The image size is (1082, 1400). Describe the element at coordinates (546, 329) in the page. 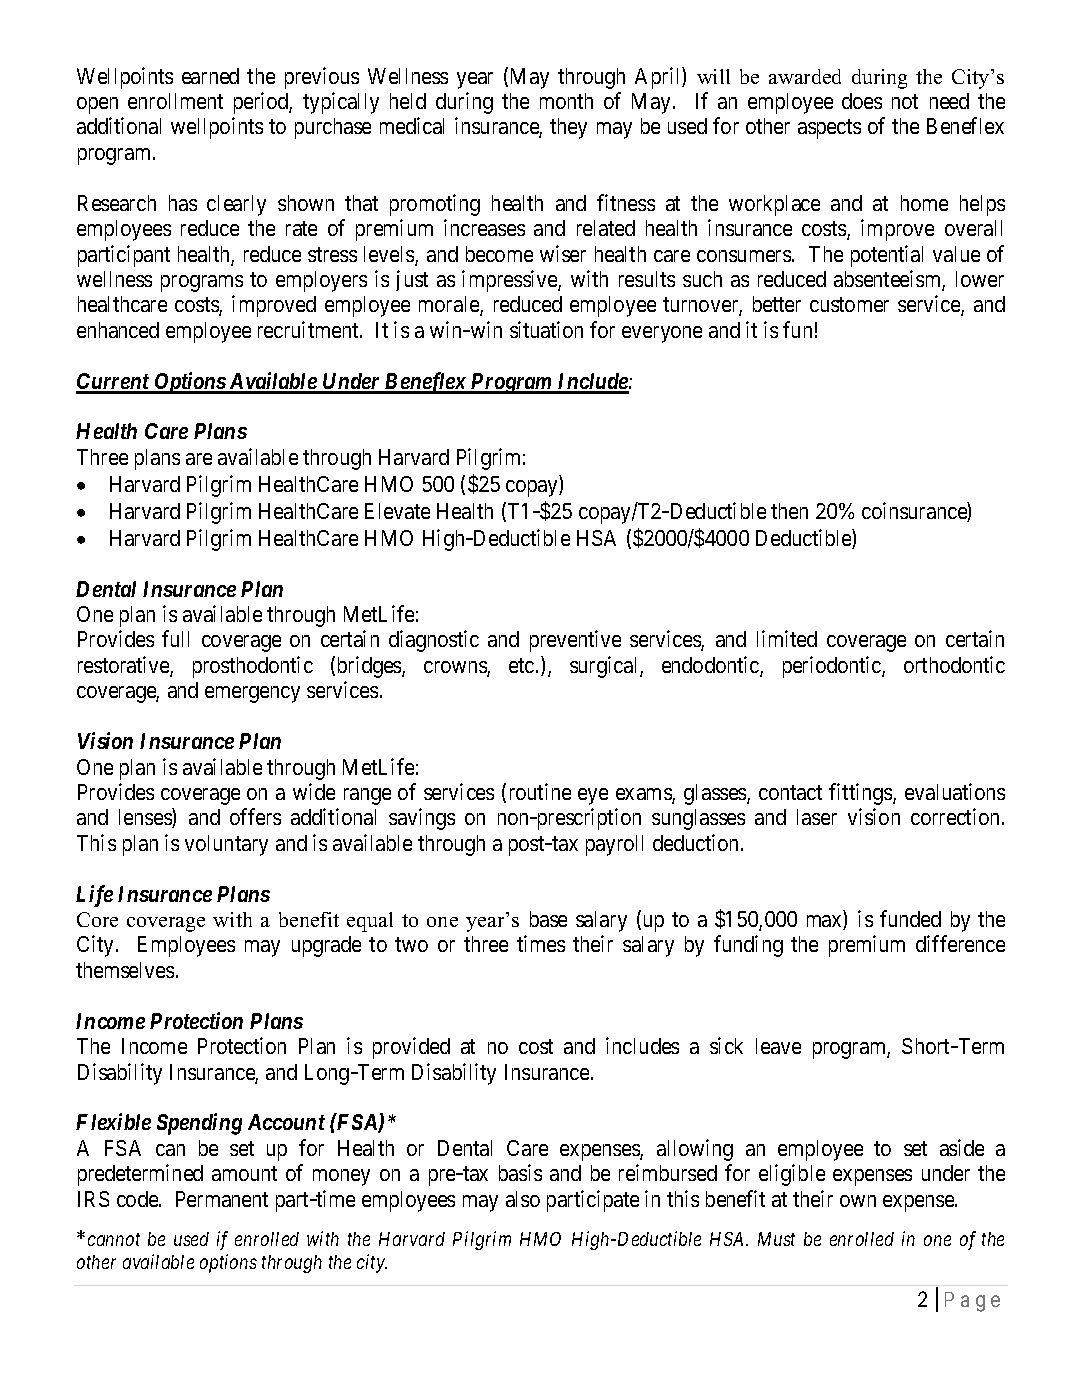

I see `situation` at that location.
